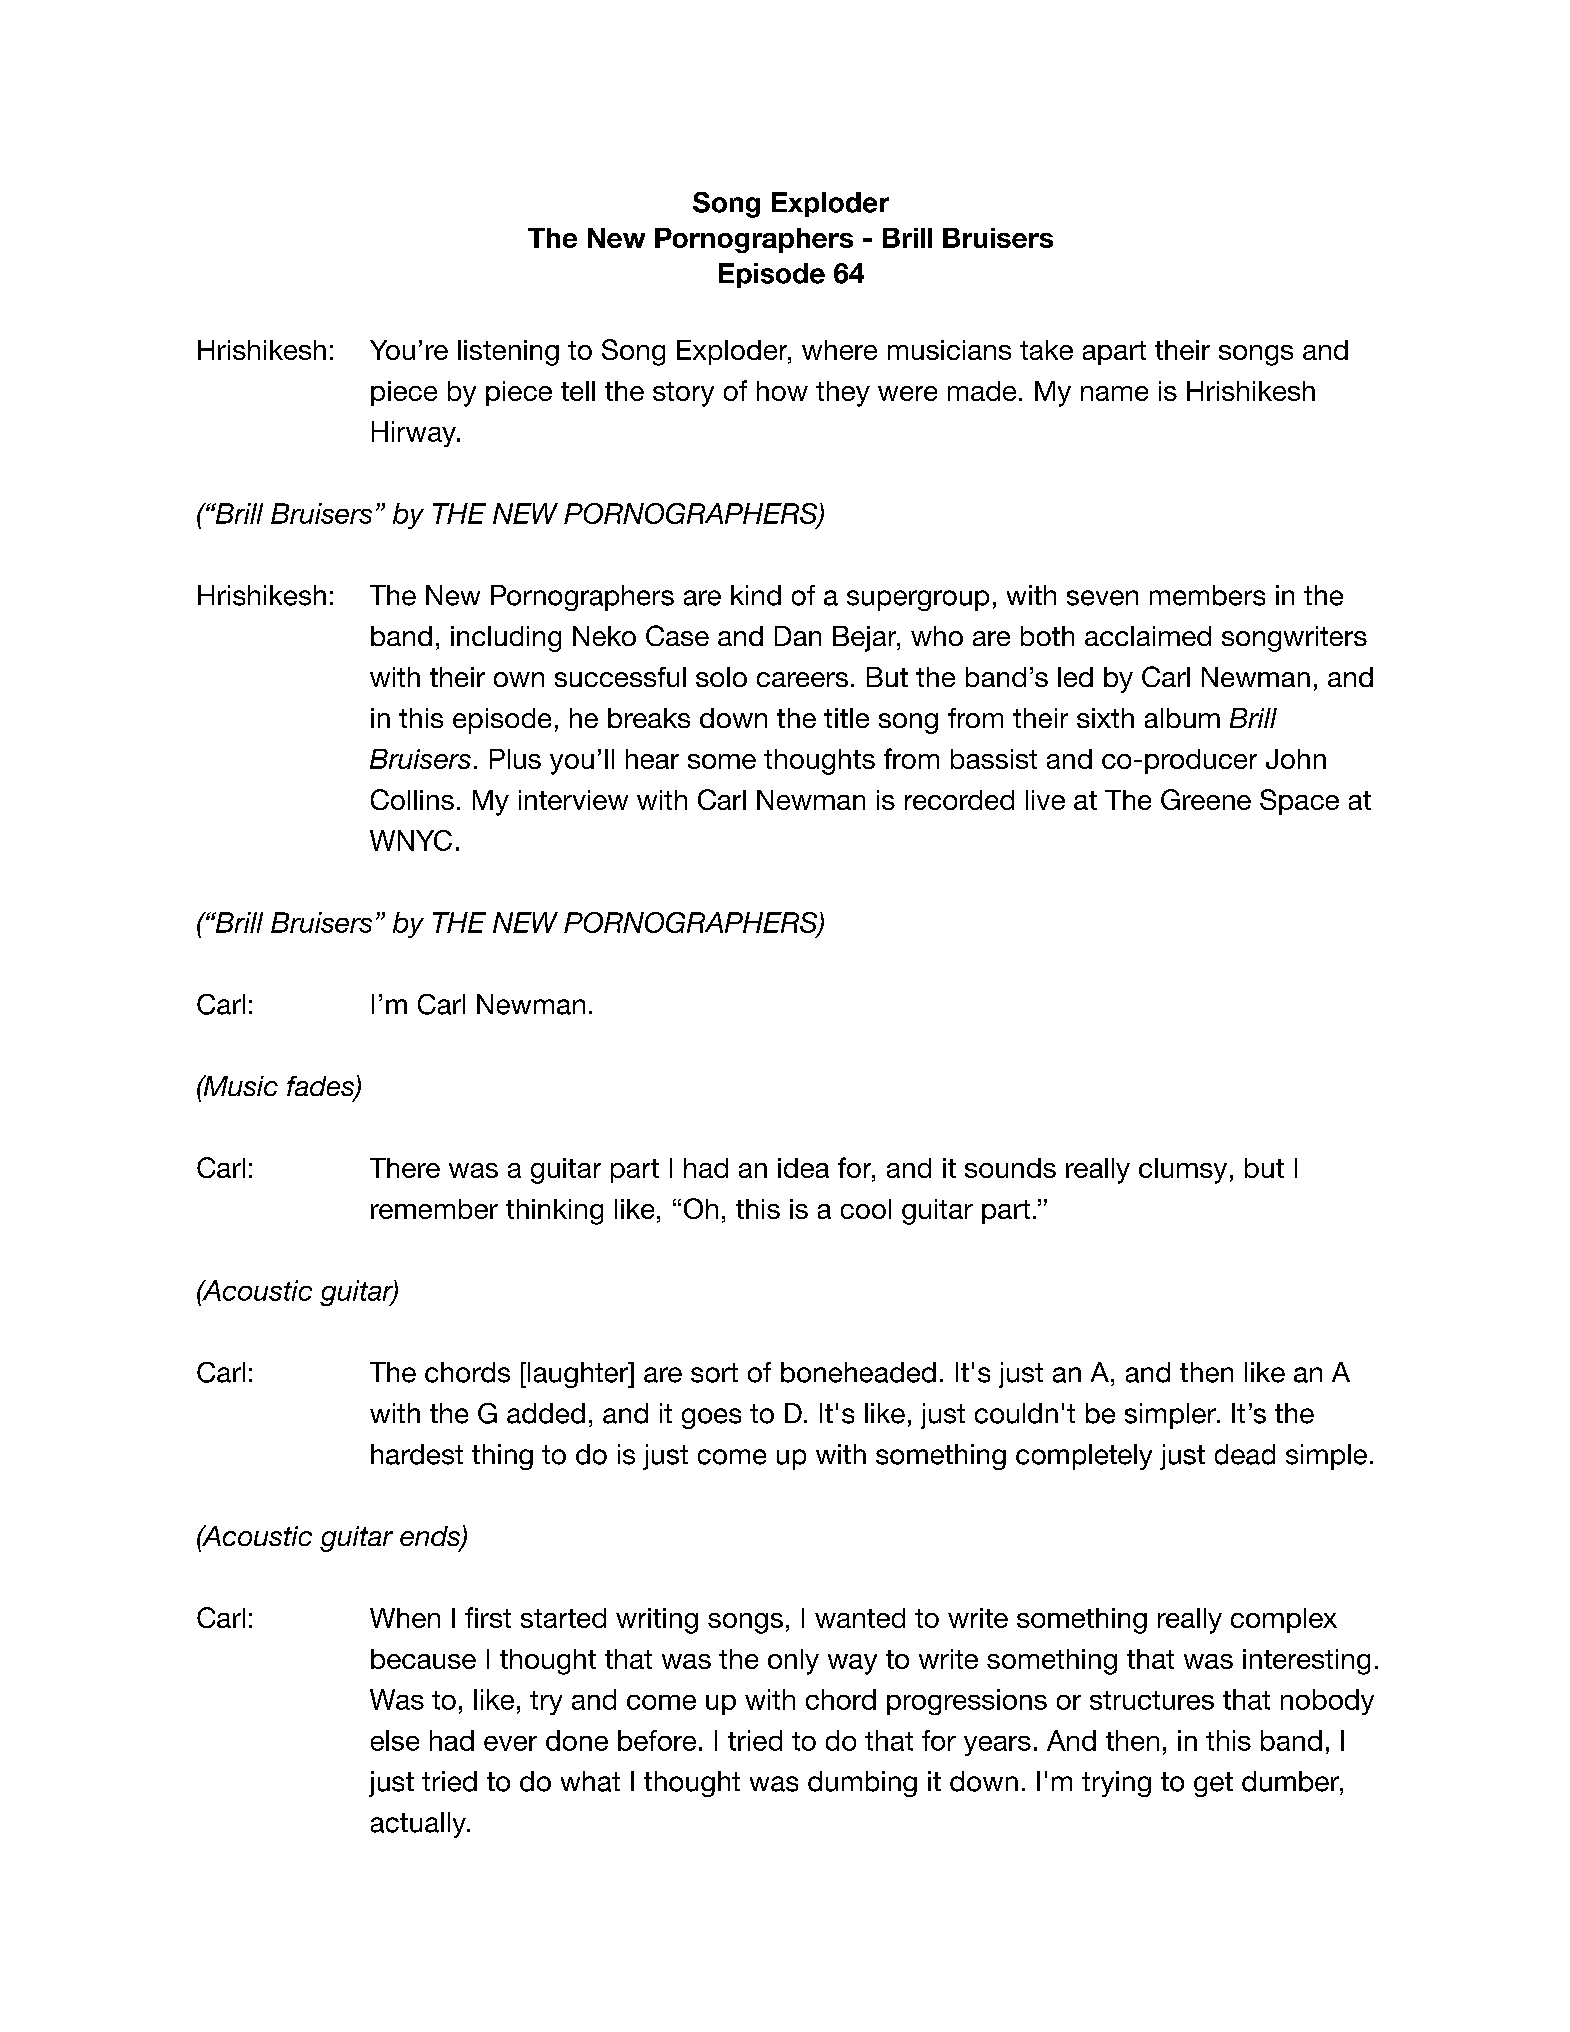  Describe the element at coordinates (434, 1209) in the screenshot. I see `remember` at that location.
